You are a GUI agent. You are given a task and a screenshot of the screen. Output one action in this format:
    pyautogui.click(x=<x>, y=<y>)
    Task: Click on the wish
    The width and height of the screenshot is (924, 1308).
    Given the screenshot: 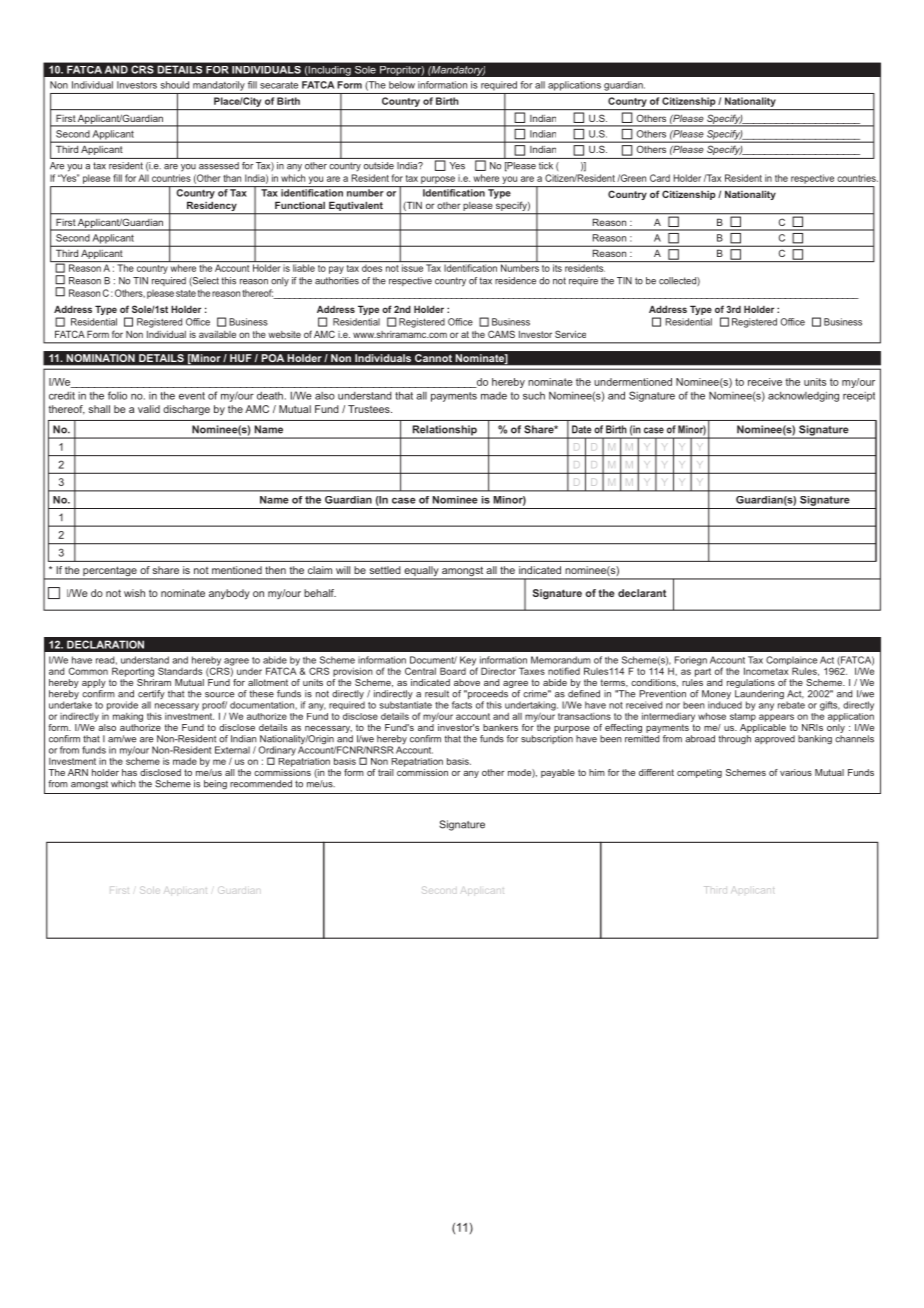 What is the action you would take?
    pyautogui.click(x=134, y=593)
